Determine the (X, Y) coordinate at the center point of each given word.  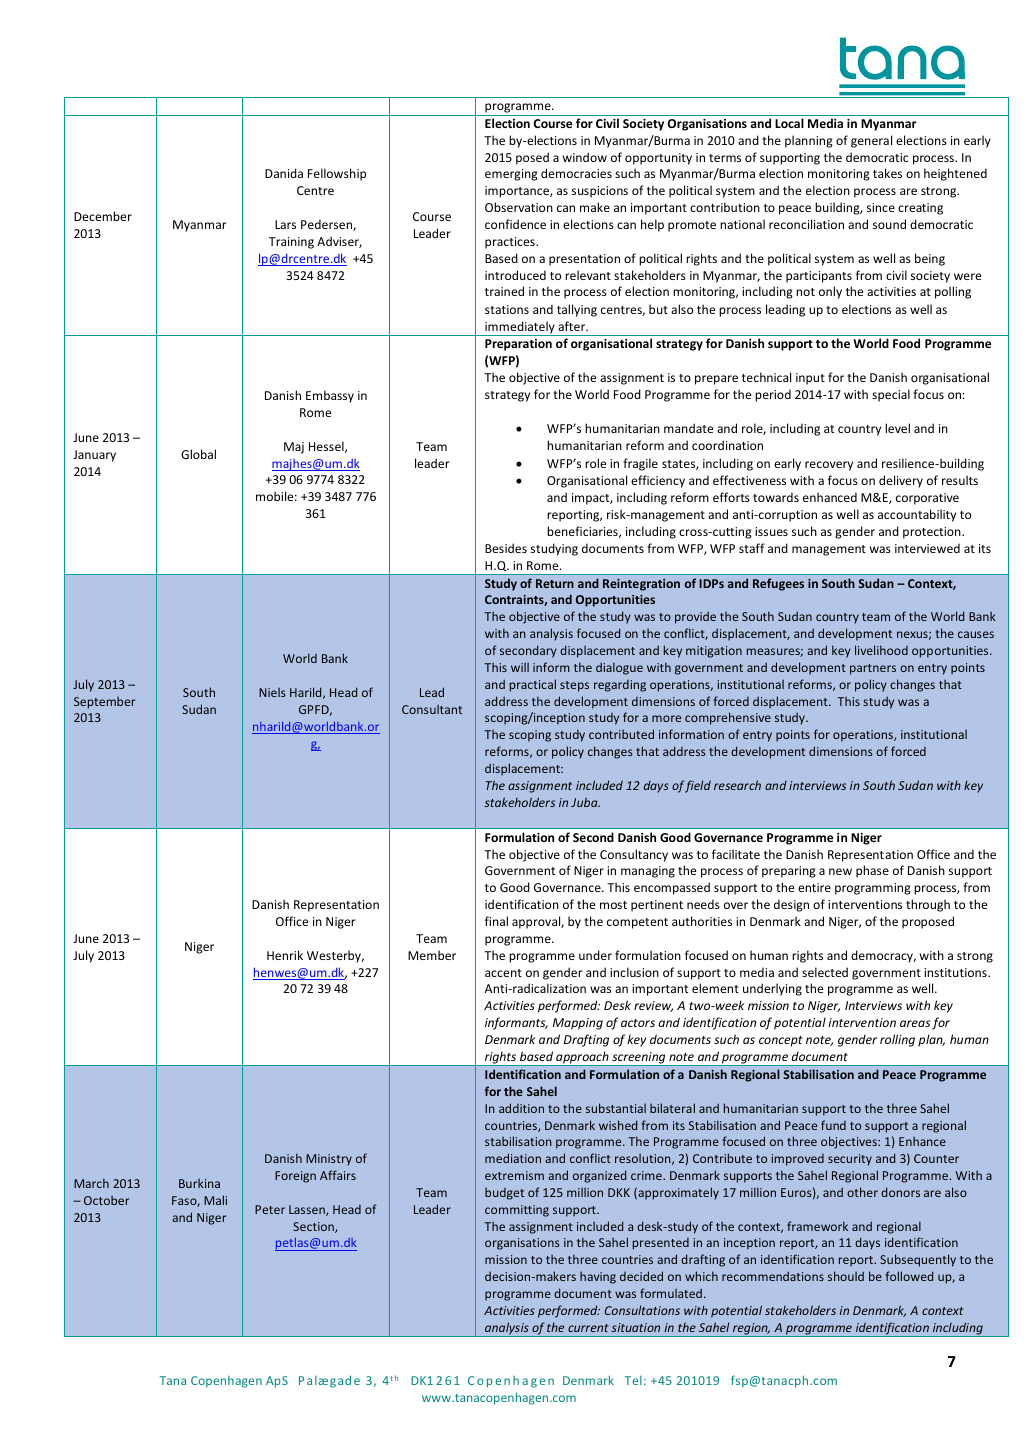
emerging (511, 175)
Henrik (285, 955)
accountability (917, 515)
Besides (506, 548)
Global (198, 454)
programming (873, 889)
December (103, 216)
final (496, 921)
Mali (215, 1200)
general (871, 141)
